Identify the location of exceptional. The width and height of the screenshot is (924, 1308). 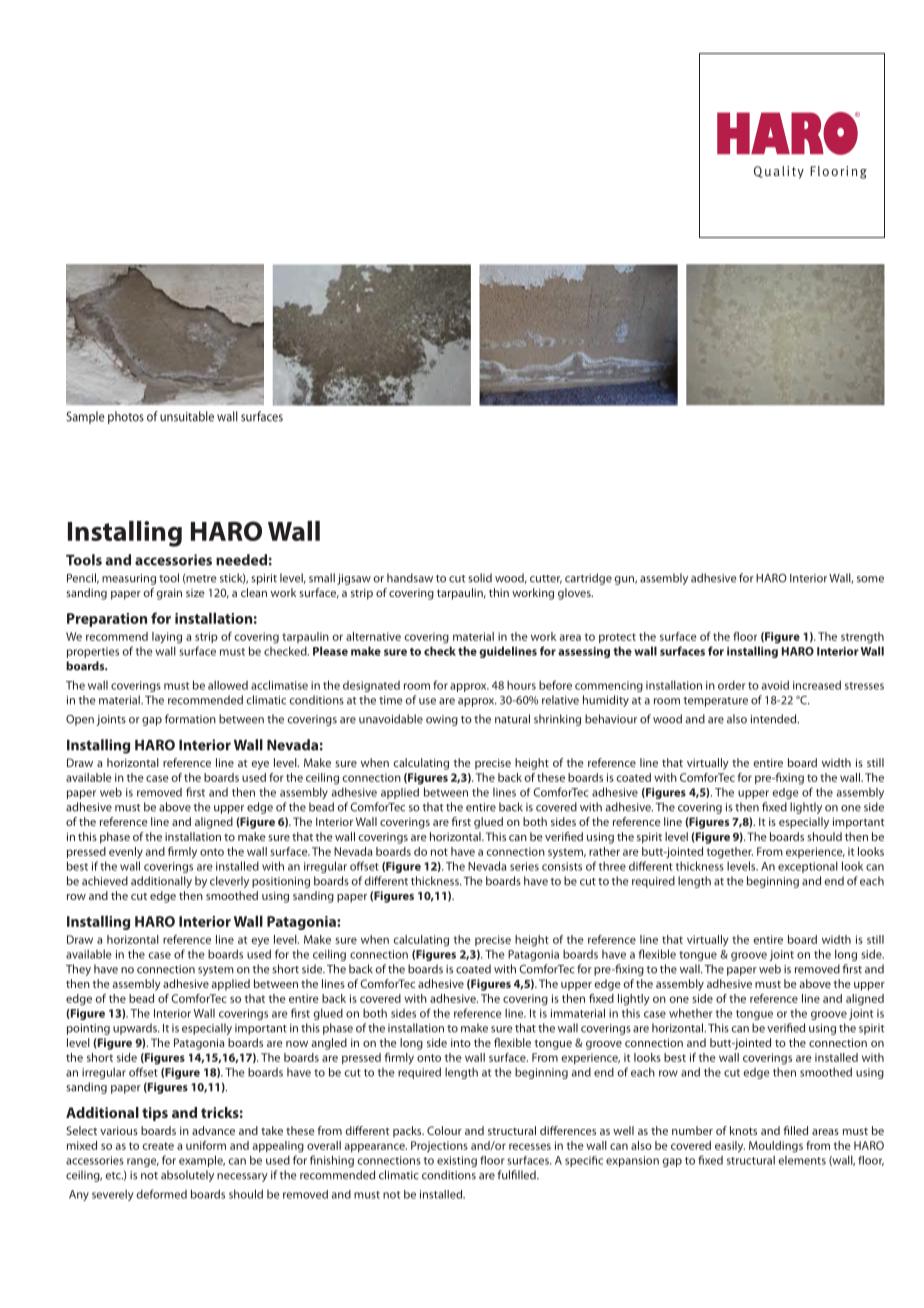
(808, 867).
